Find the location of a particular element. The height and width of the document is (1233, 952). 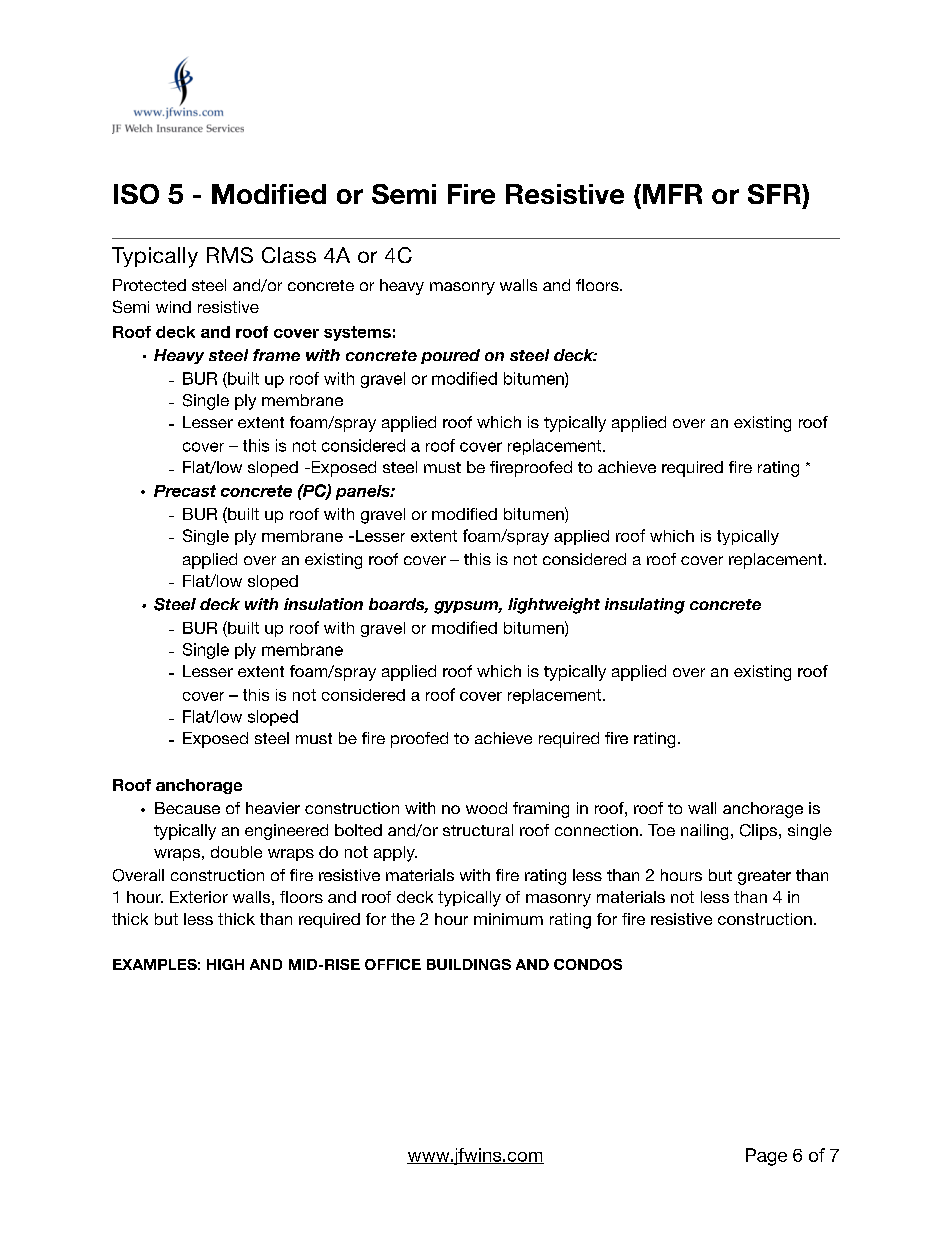

insulation is located at coordinates (323, 604).
